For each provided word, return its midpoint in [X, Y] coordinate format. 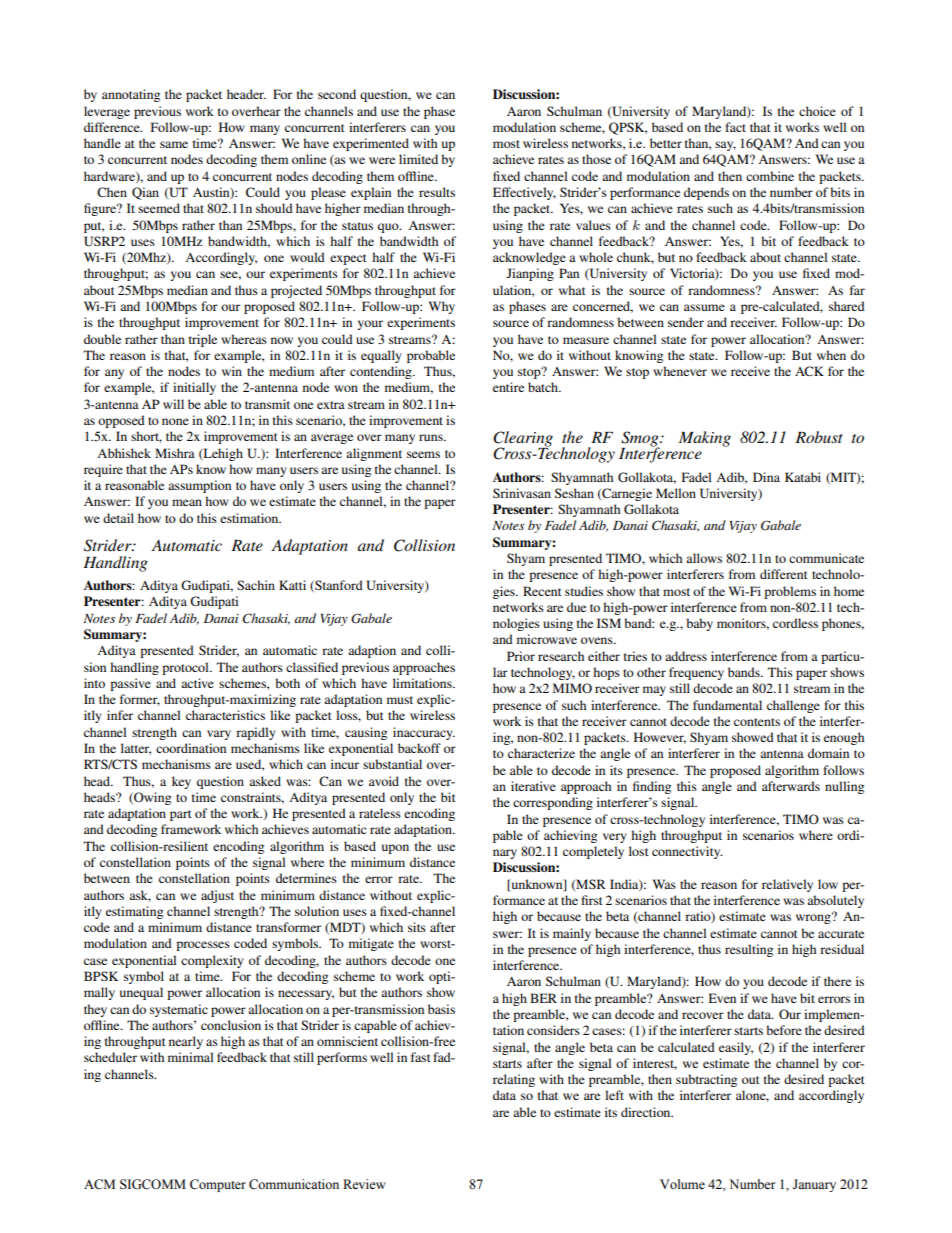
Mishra [175, 453]
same [174, 144]
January [814, 1185]
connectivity [687, 852]
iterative [533, 786]
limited [418, 159]
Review [364, 1184]
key [181, 782]
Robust [819, 437]
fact [735, 127]
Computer [218, 1185]
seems [423, 454]
